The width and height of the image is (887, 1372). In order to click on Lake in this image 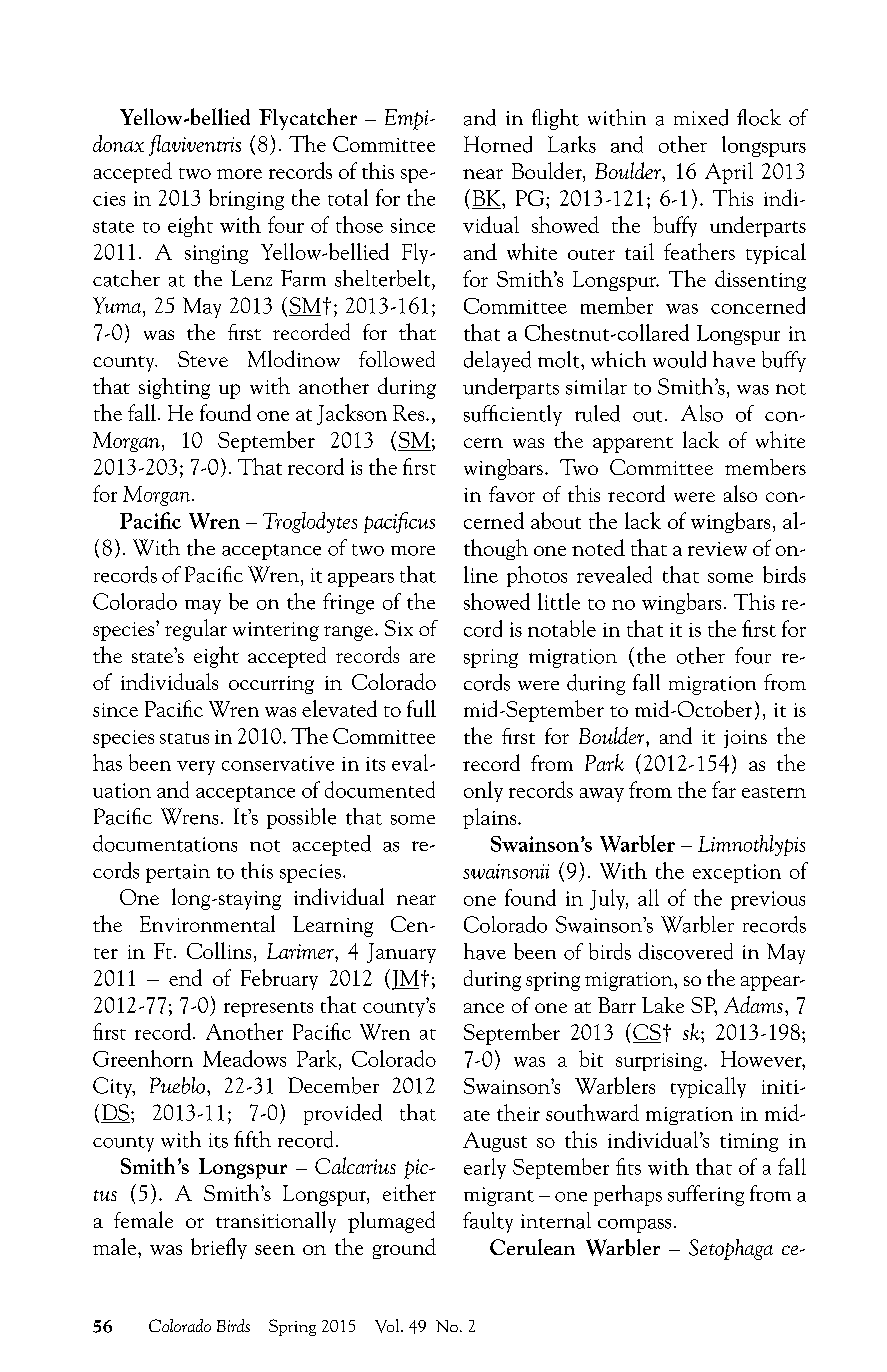, I will do `click(663, 1005)`.
